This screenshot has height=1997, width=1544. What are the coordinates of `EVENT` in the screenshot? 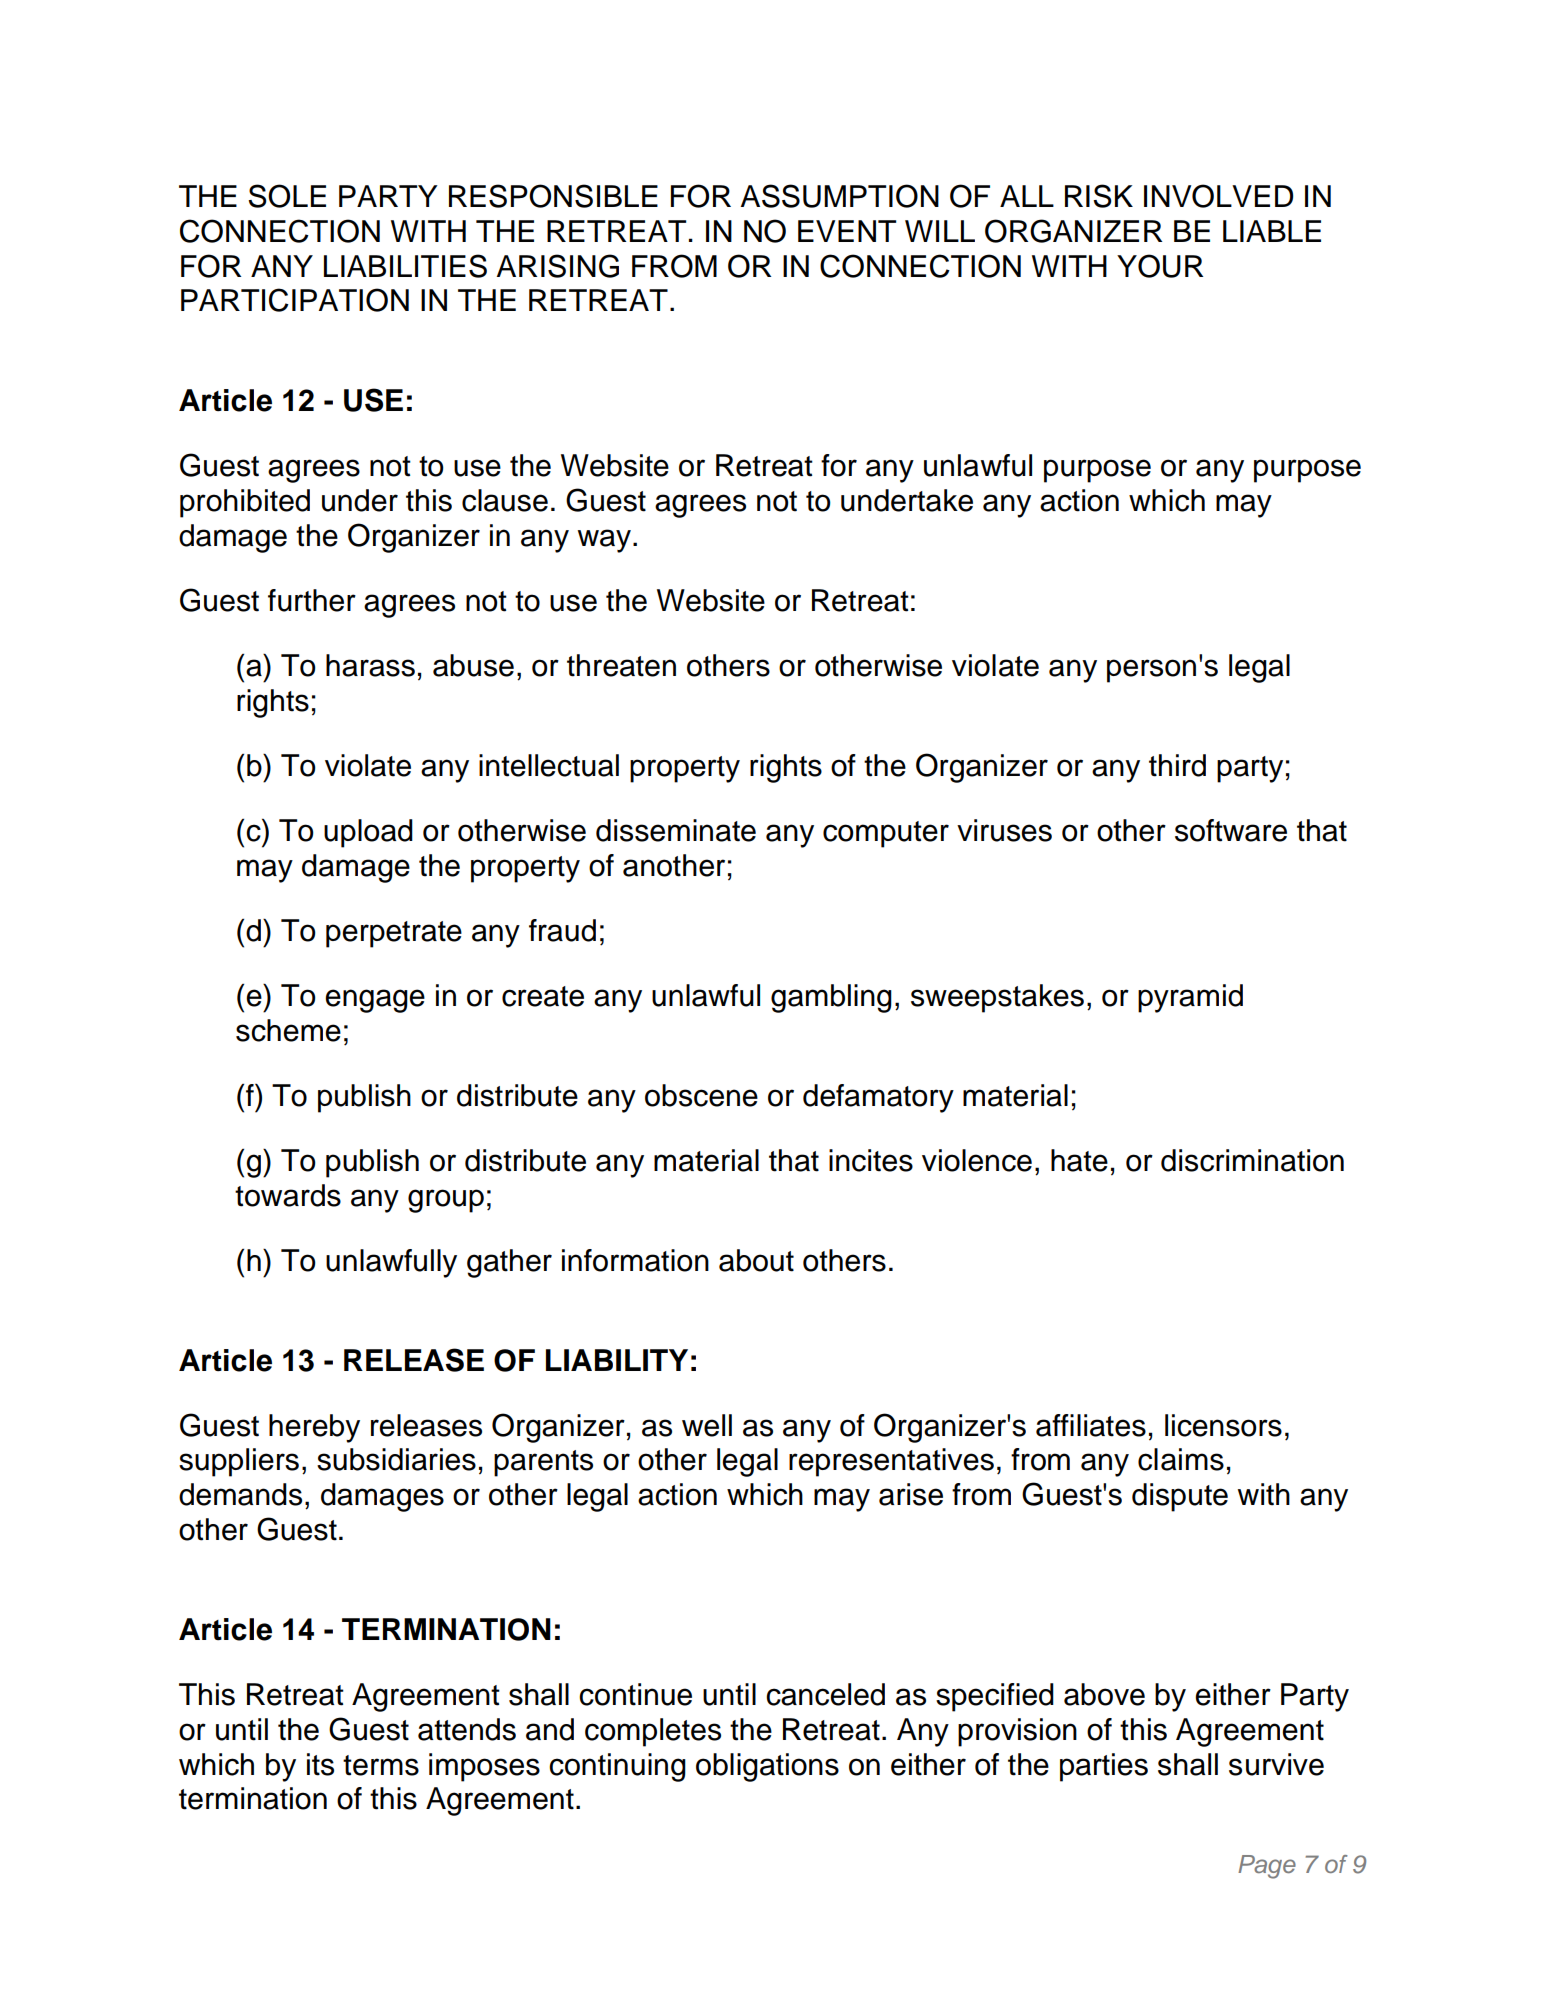 It's located at (847, 231).
